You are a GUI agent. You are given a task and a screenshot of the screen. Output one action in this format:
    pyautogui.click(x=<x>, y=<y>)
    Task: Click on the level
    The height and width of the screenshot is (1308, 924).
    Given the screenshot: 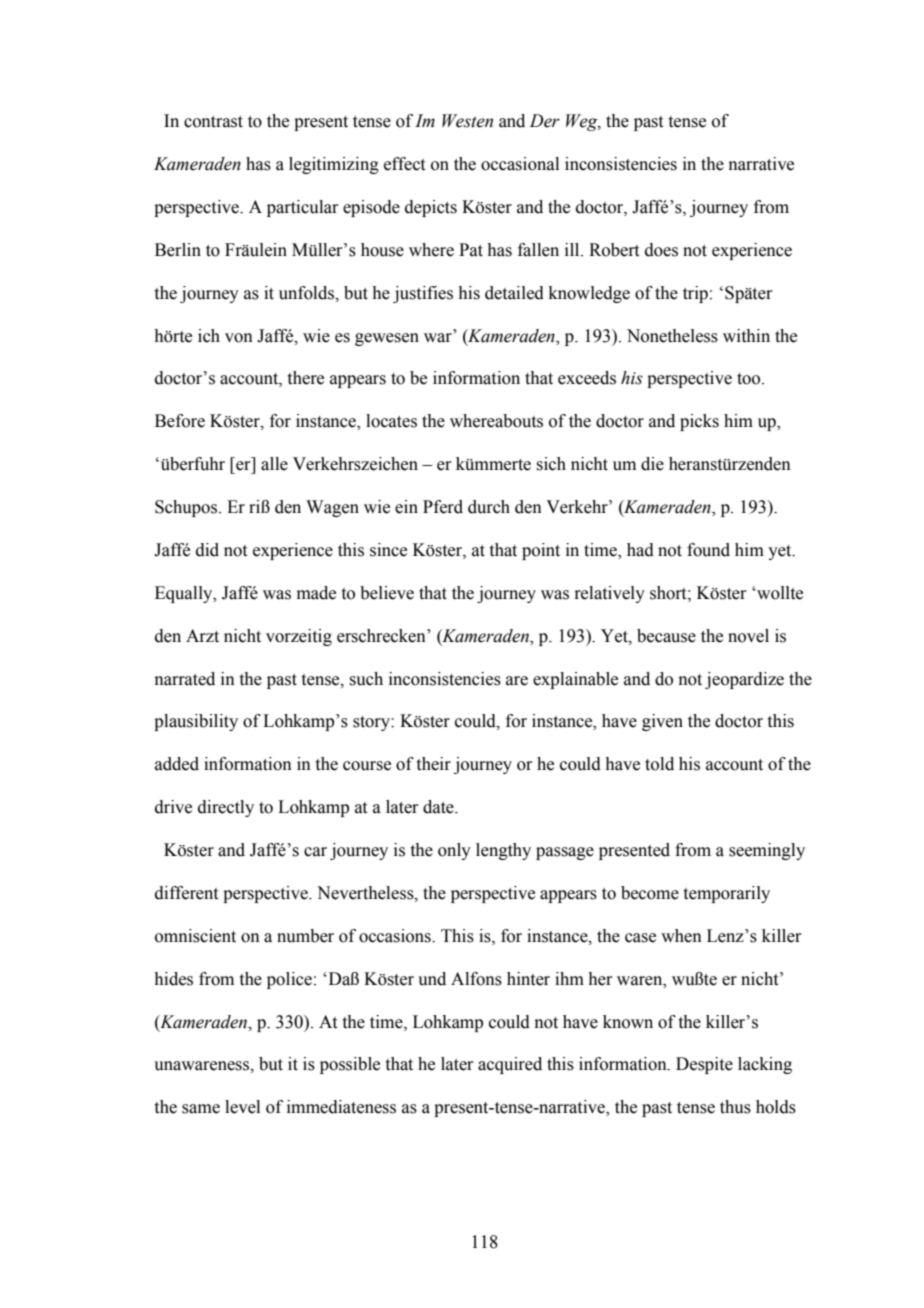 What is the action you would take?
    pyautogui.click(x=242, y=1107)
